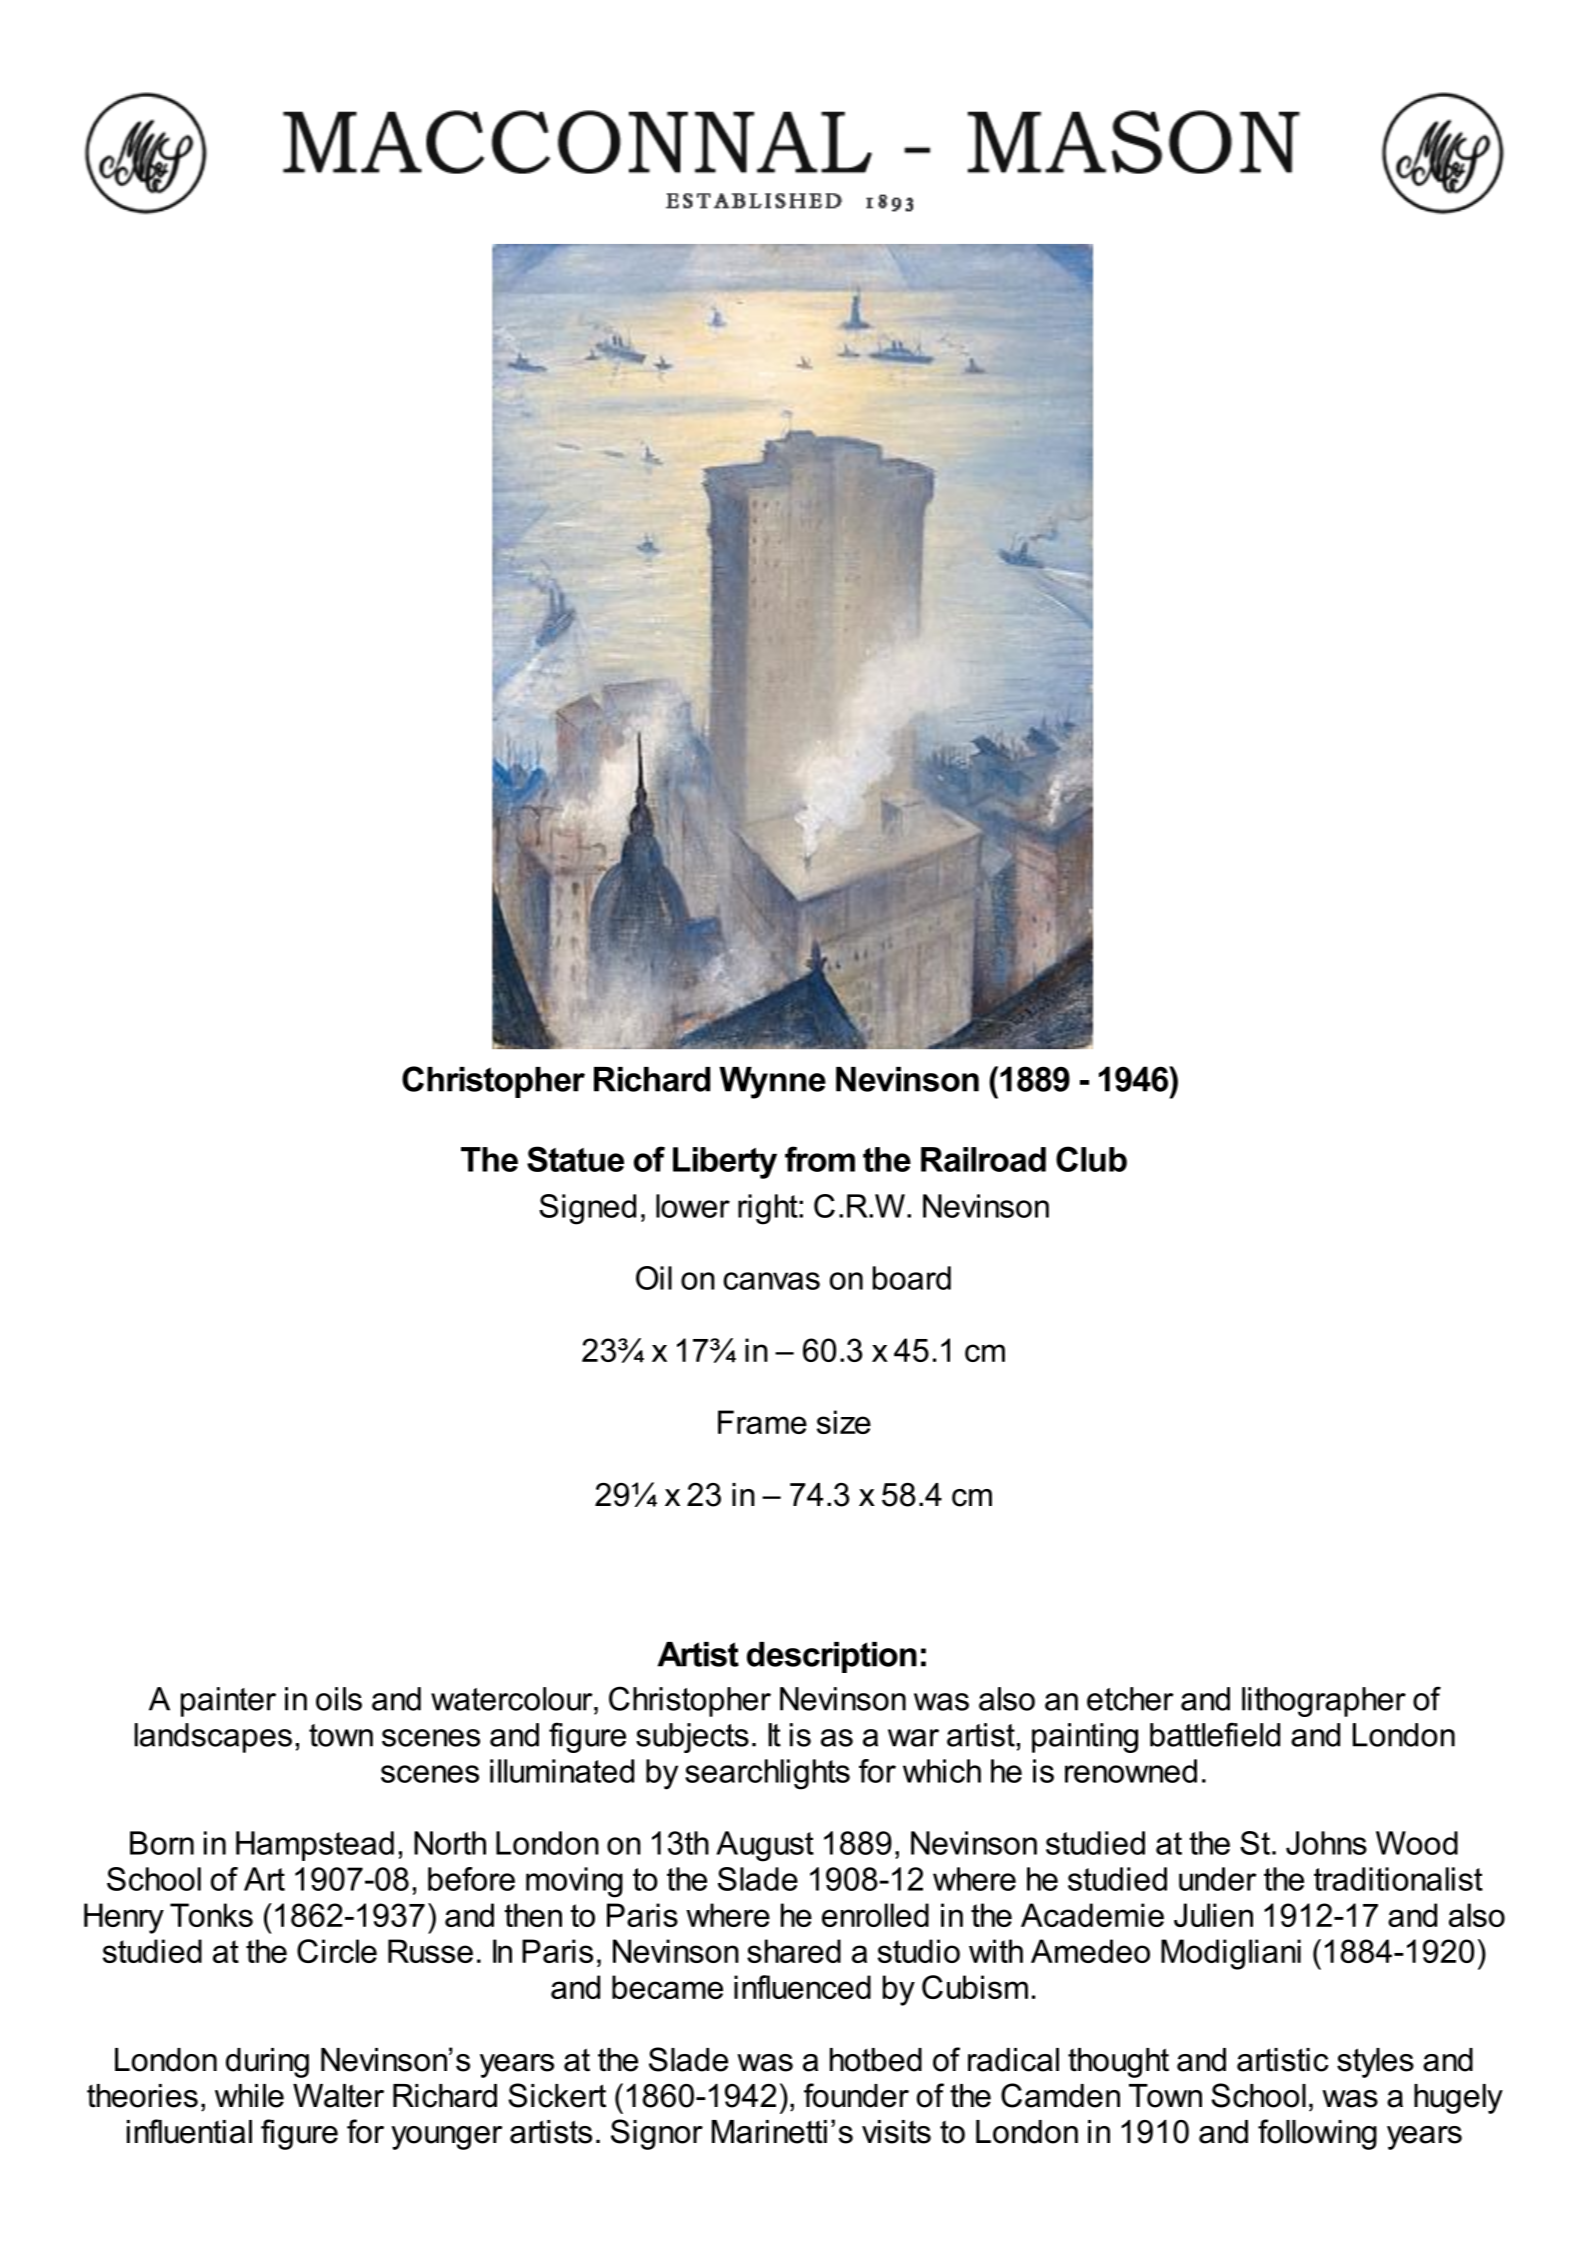  I want to click on visits, so click(896, 2132).
